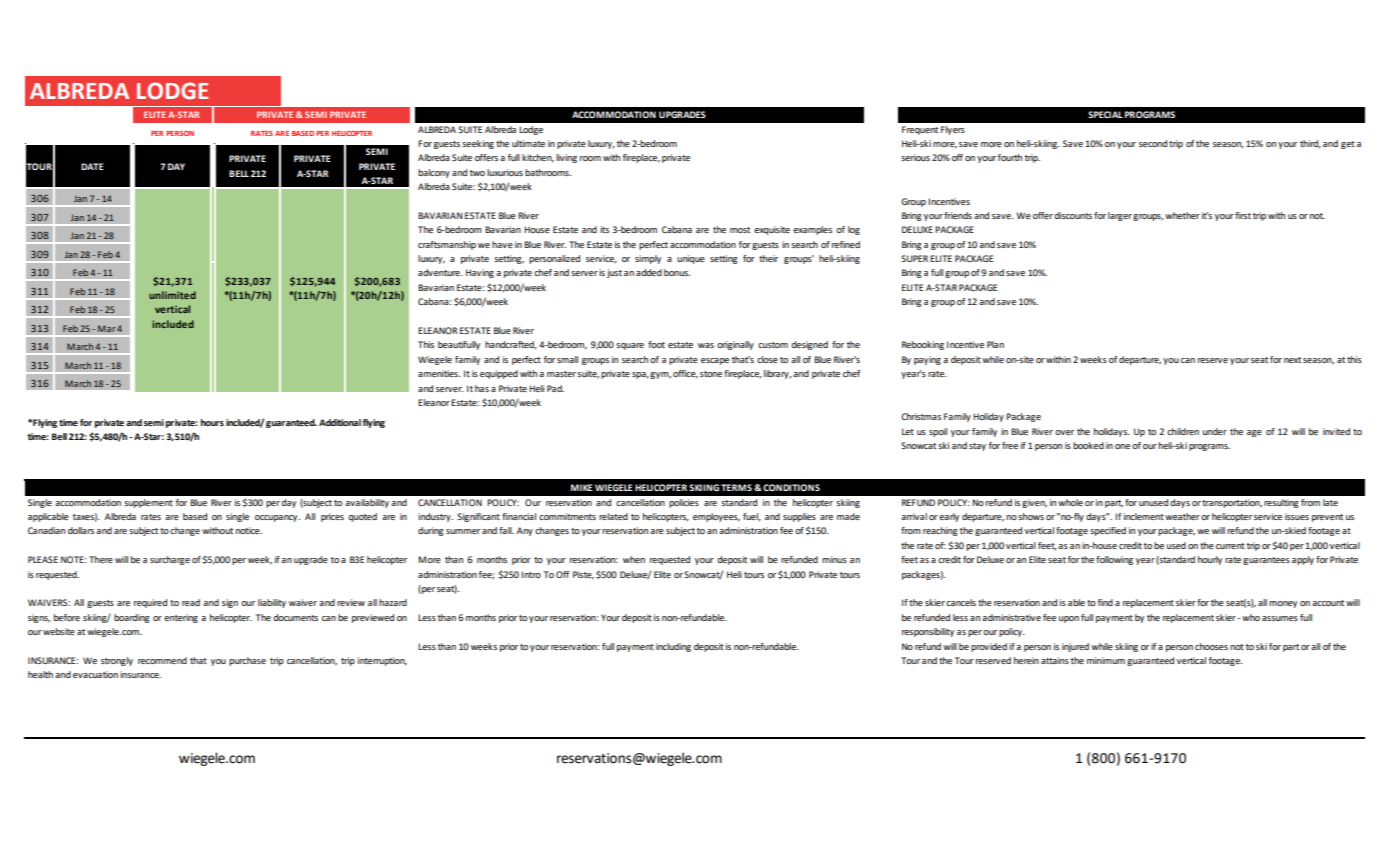 The width and height of the screenshot is (1400, 850). Describe the element at coordinates (212, 422) in the screenshot. I see `hours` at that location.
